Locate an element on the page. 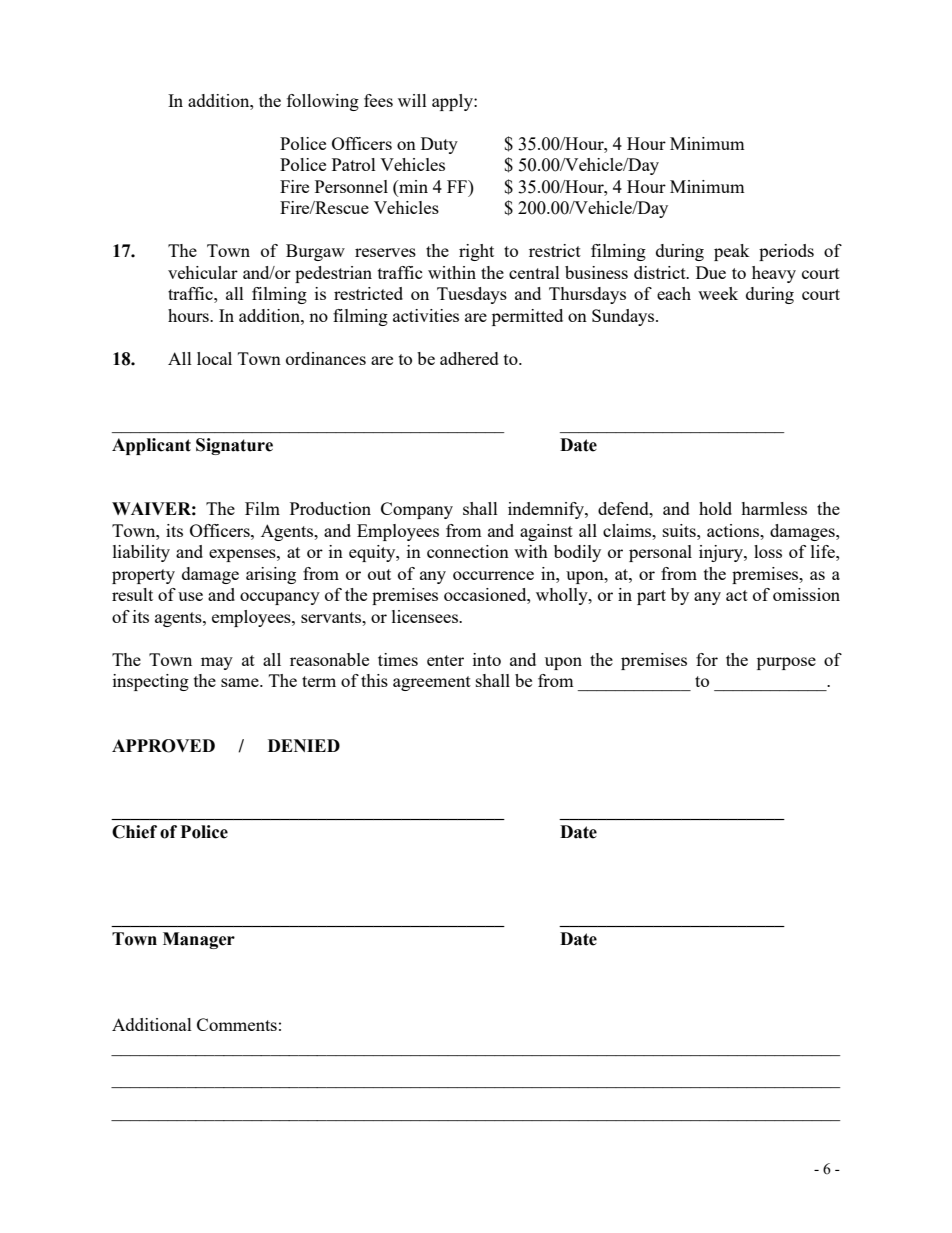 This page has width=952, height=1233. peak is located at coordinates (732, 252).
